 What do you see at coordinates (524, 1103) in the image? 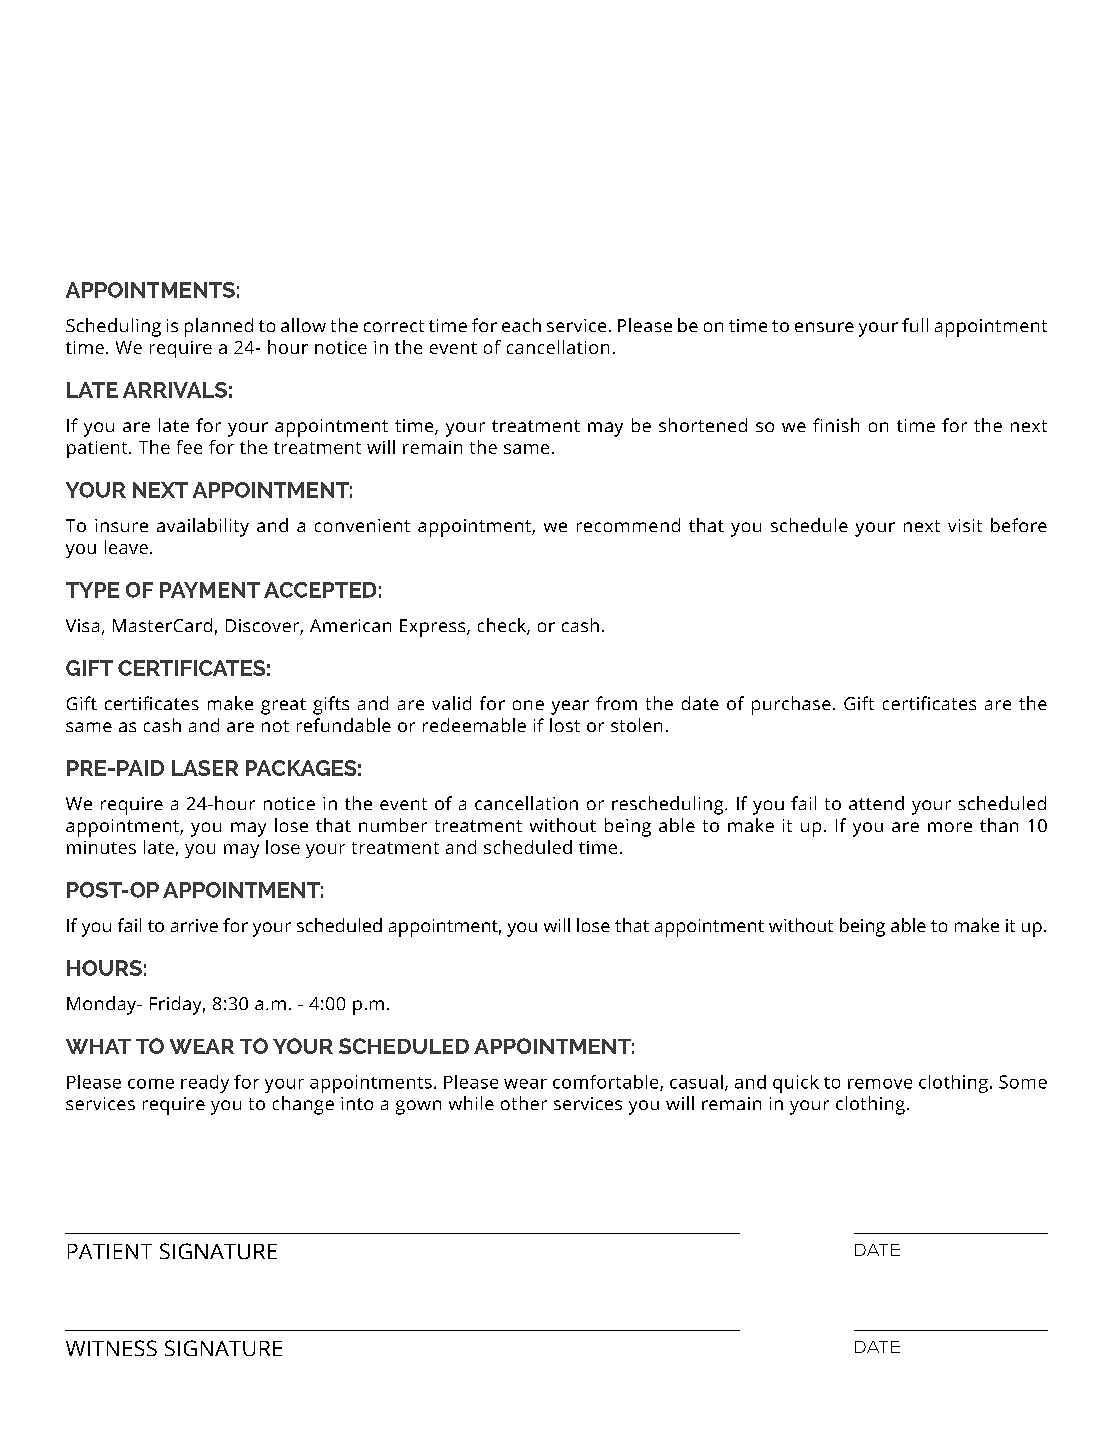
I see `other` at bounding box center [524, 1103].
